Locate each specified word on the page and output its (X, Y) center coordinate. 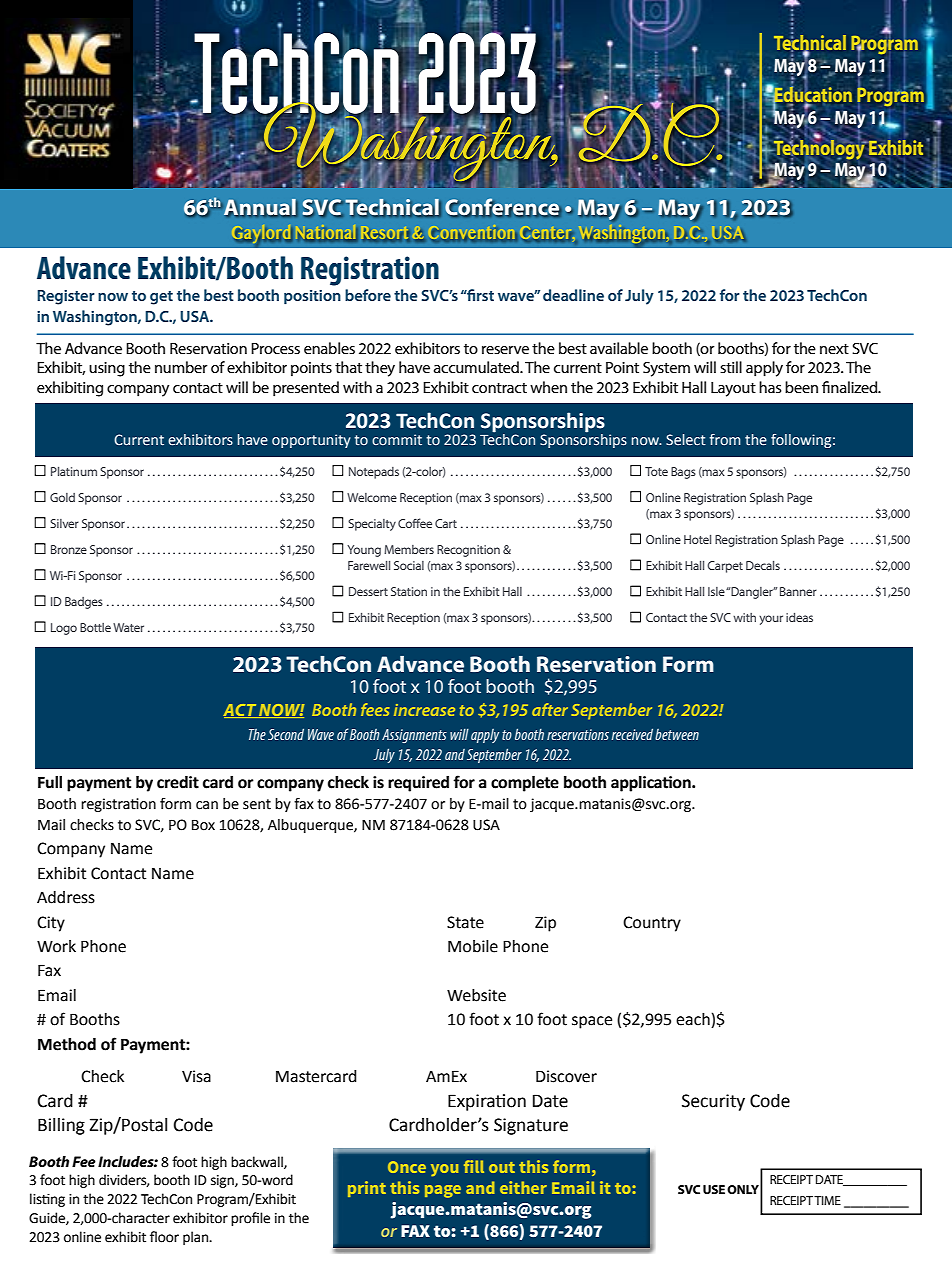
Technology (819, 148)
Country (652, 924)
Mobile (473, 946)
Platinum (74, 471)
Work (56, 946)
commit (397, 440)
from (725, 439)
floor (164, 1237)
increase (424, 710)
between (677, 734)
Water (128, 627)
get (161, 298)
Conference (503, 207)
